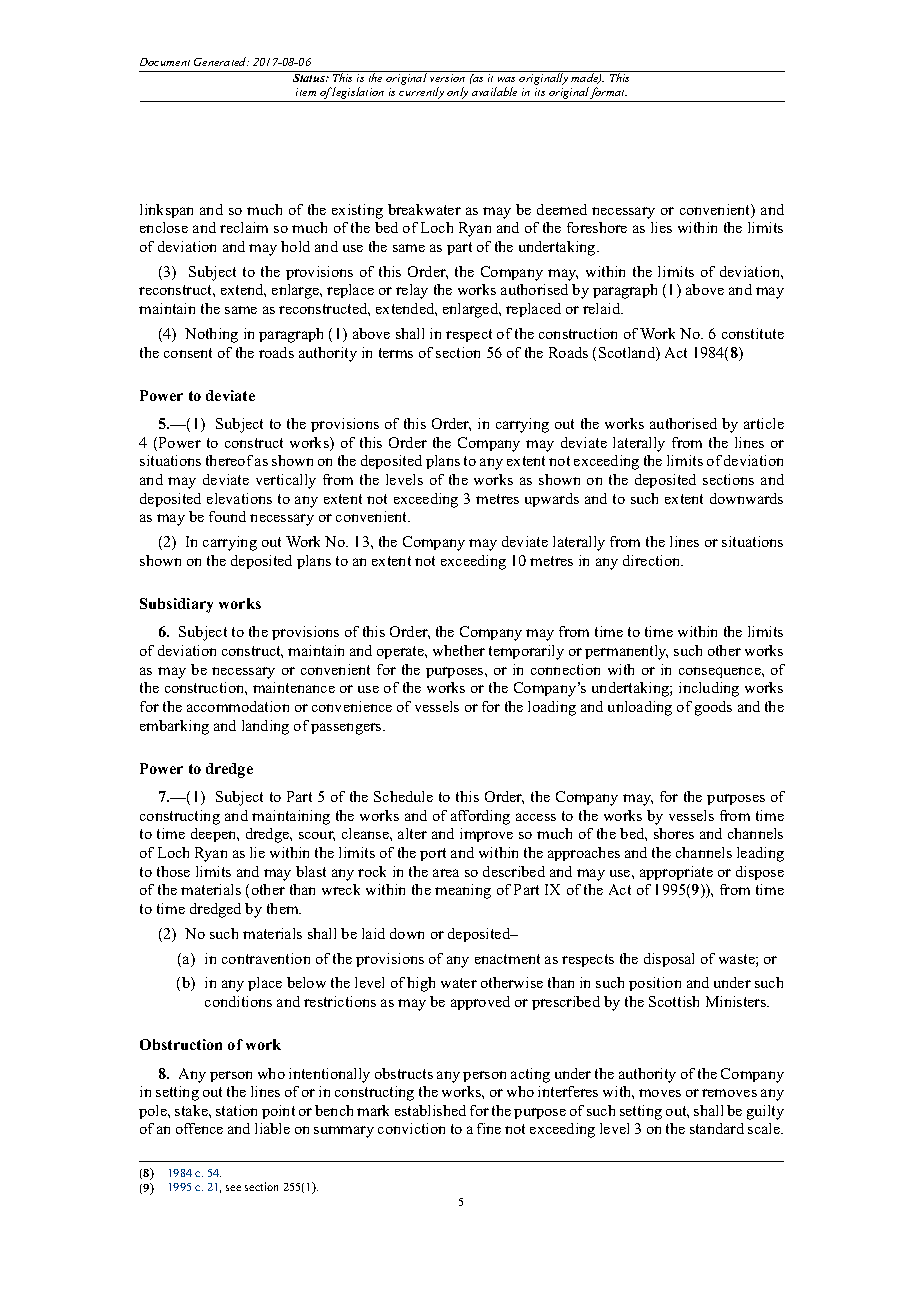  What do you see at coordinates (753, 333) in the screenshot?
I see `constitute` at bounding box center [753, 333].
